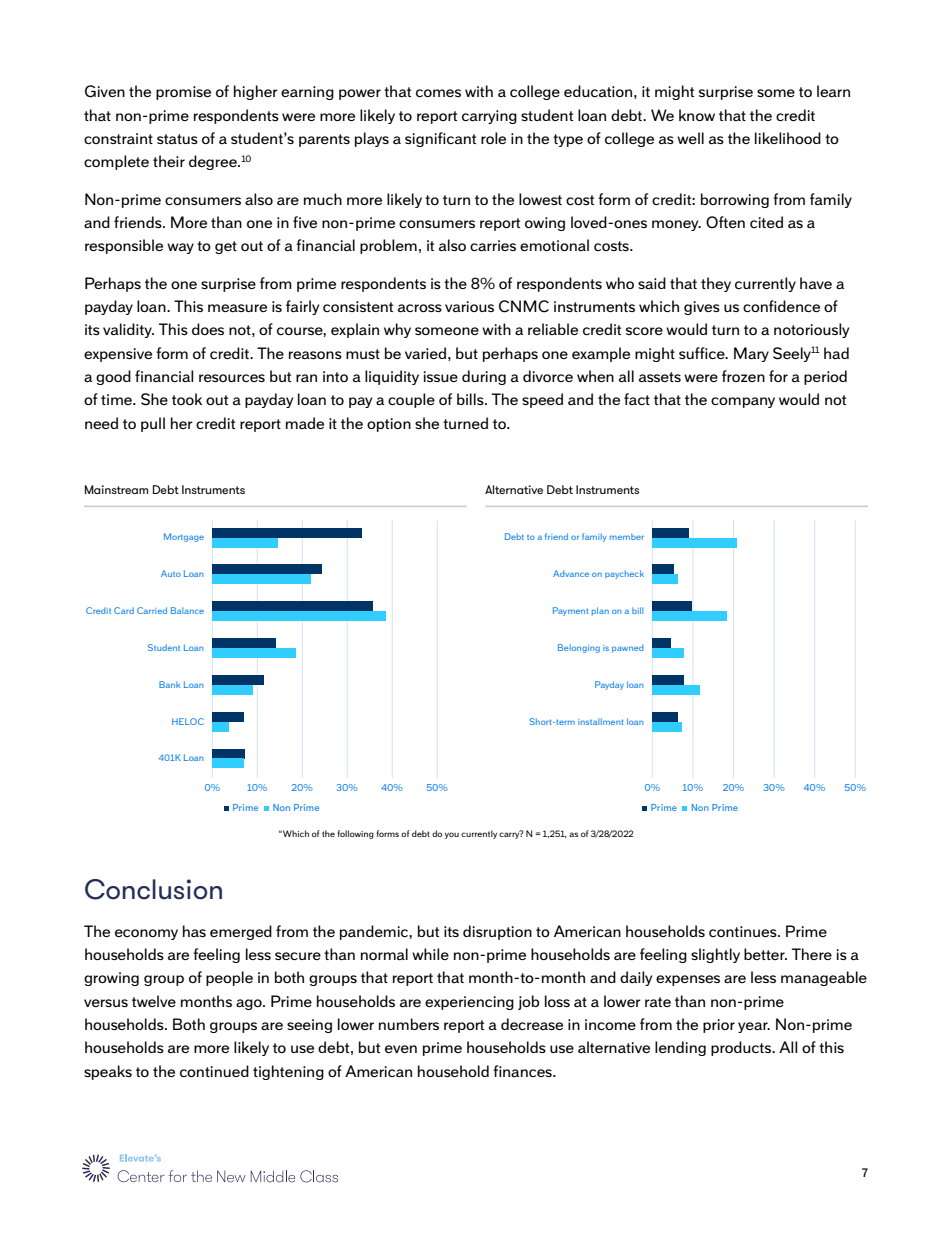 The image size is (952, 1233). What do you see at coordinates (624, 574) in the image?
I see `paycheck` at bounding box center [624, 574].
